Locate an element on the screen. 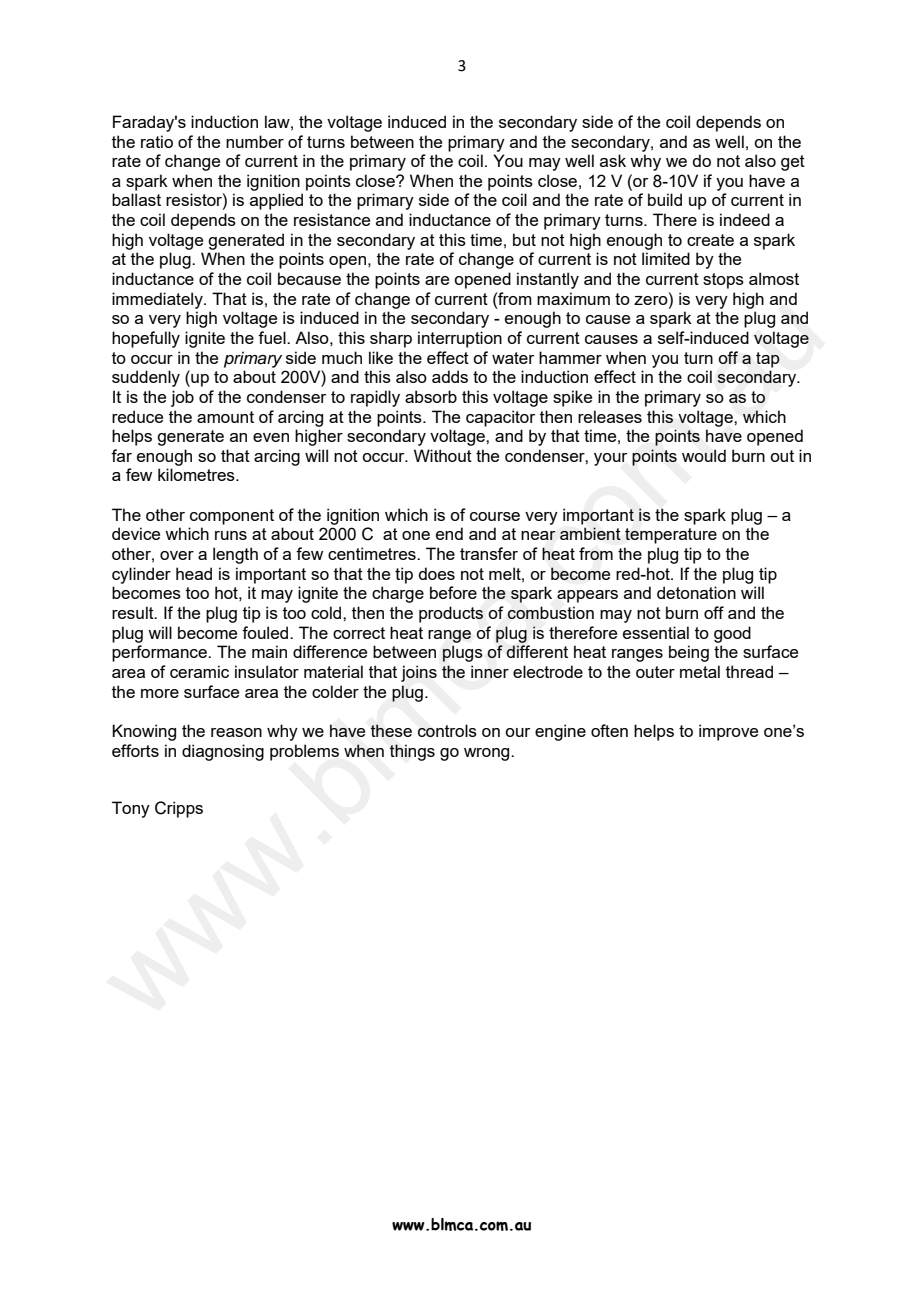 The image size is (924, 1308). before is located at coordinates (453, 592).
